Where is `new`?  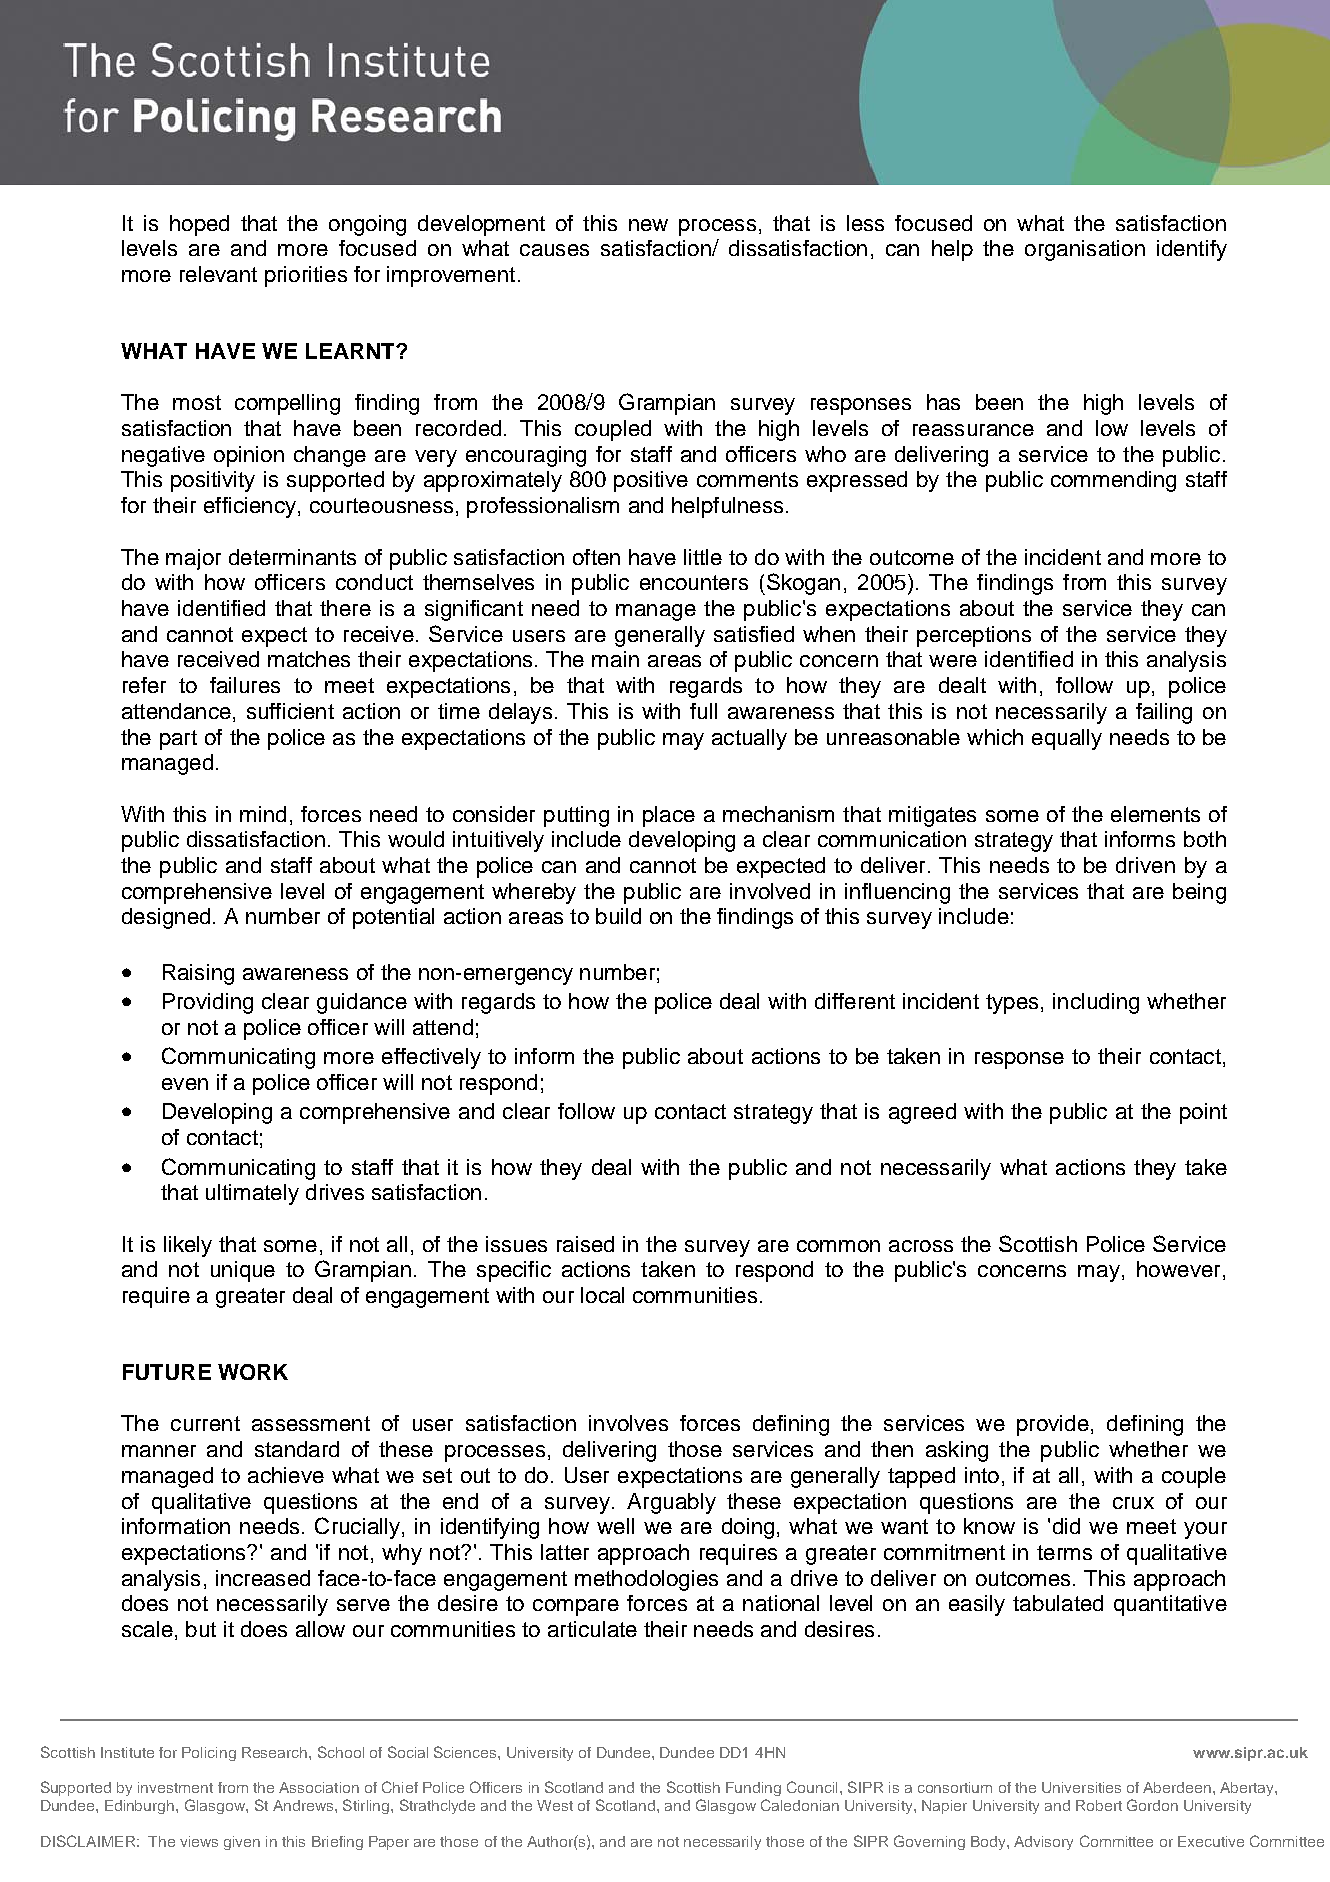
new is located at coordinates (648, 225).
